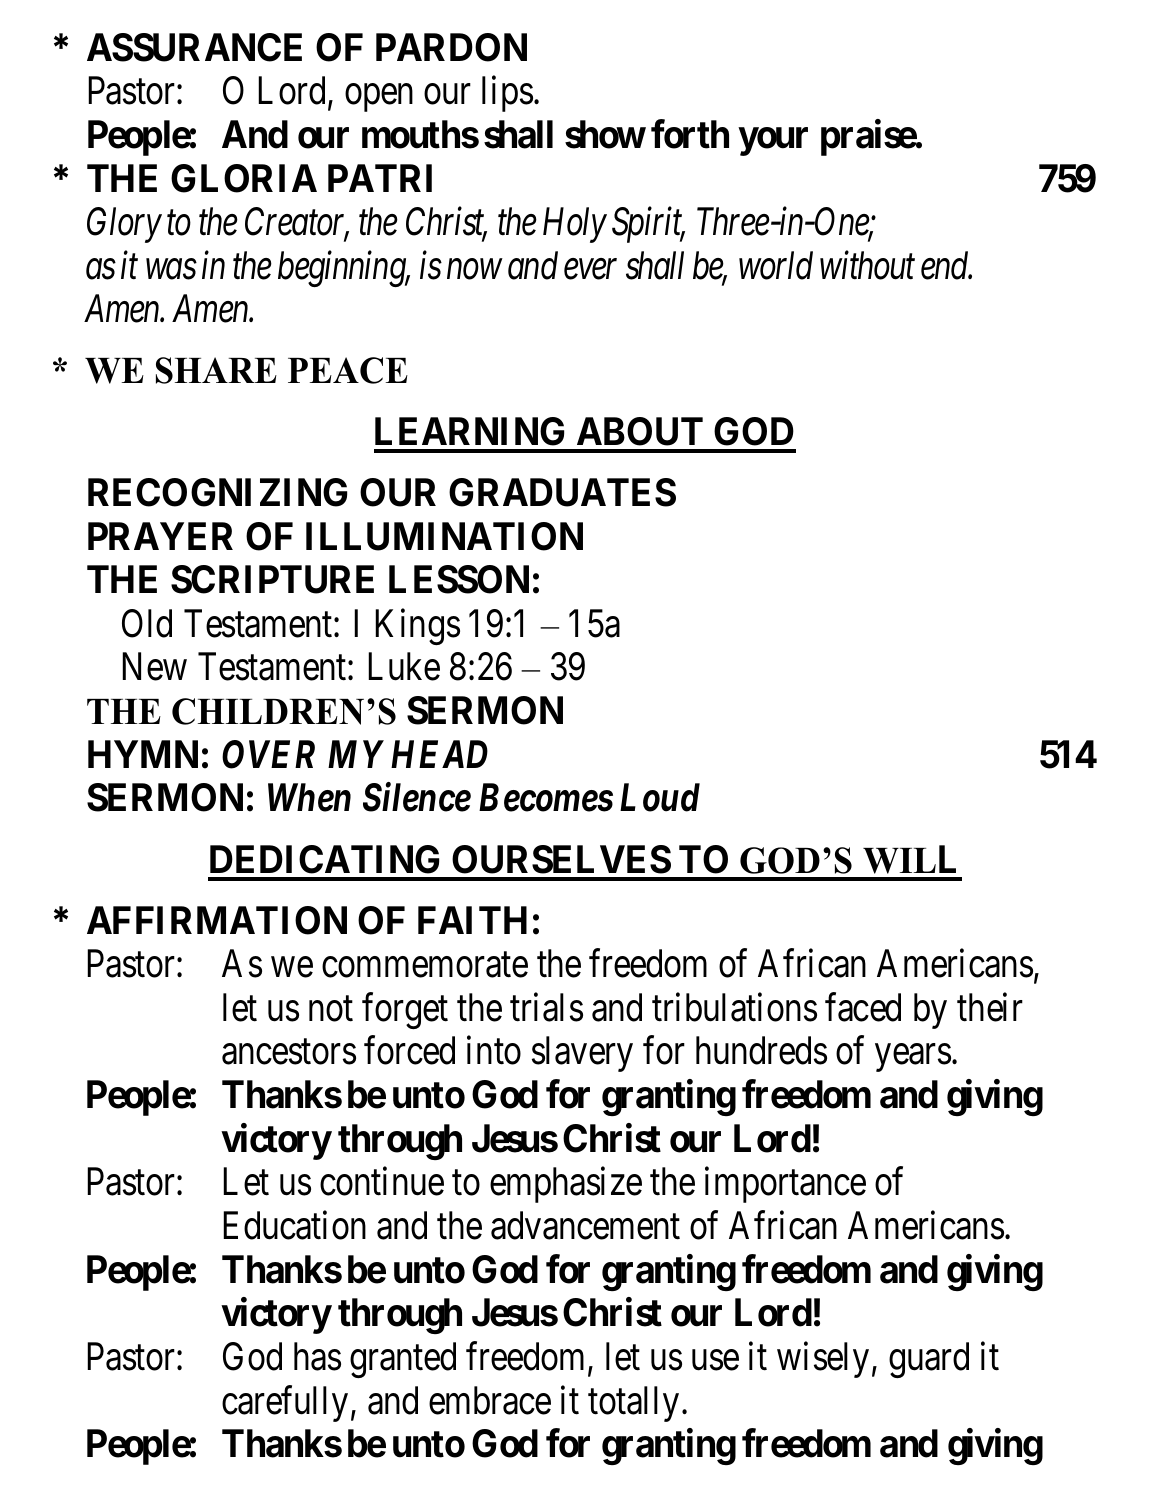 The image size is (1161, 1503). What do you see at coordinates (268, 754) in the screenshot?
I see `OVER` at bounding box center [268, 754].
